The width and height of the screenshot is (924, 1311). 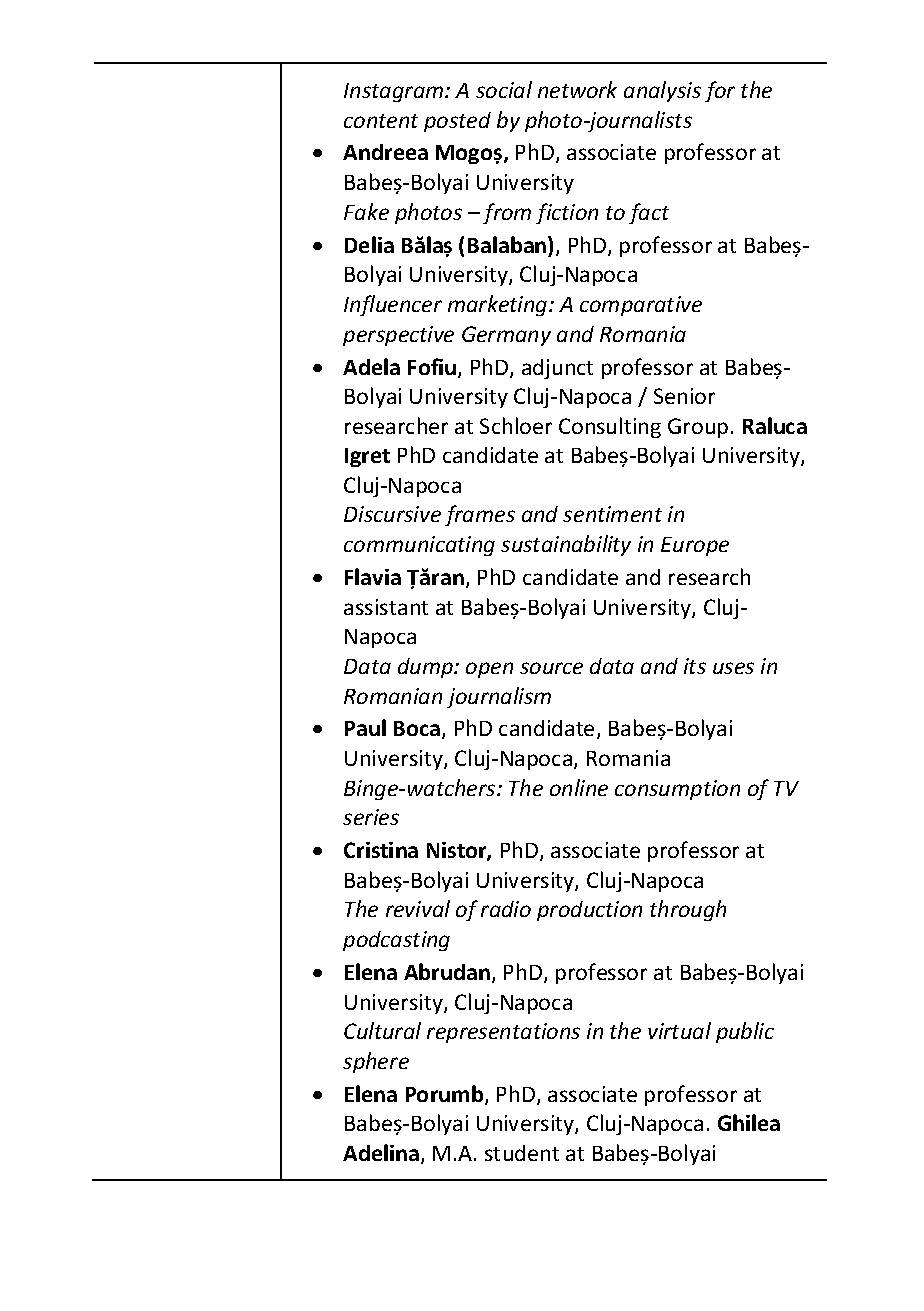 I want to click on for, so click(x=720, y=91).
